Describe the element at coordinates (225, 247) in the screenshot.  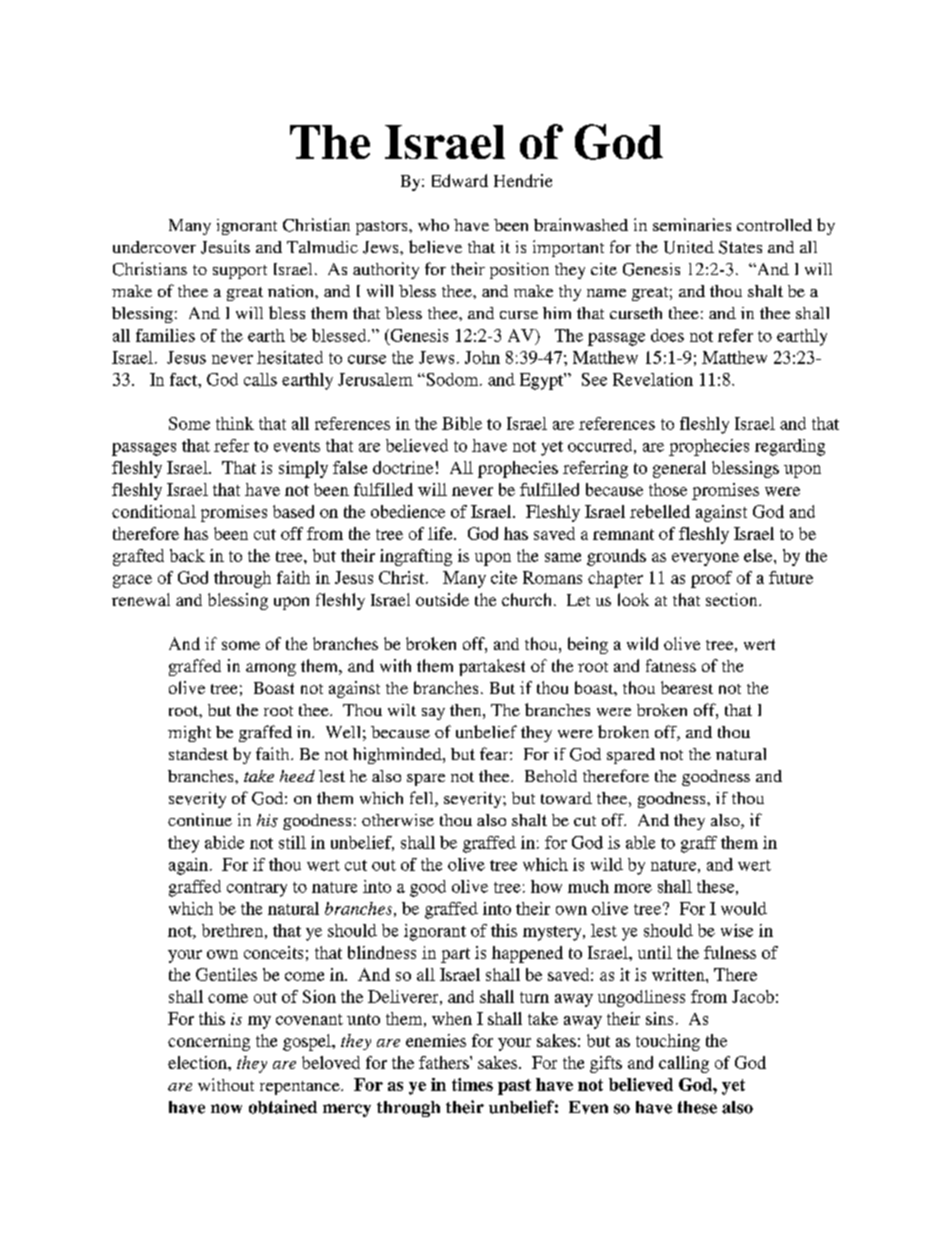
I see `Jesuits` at that location.
